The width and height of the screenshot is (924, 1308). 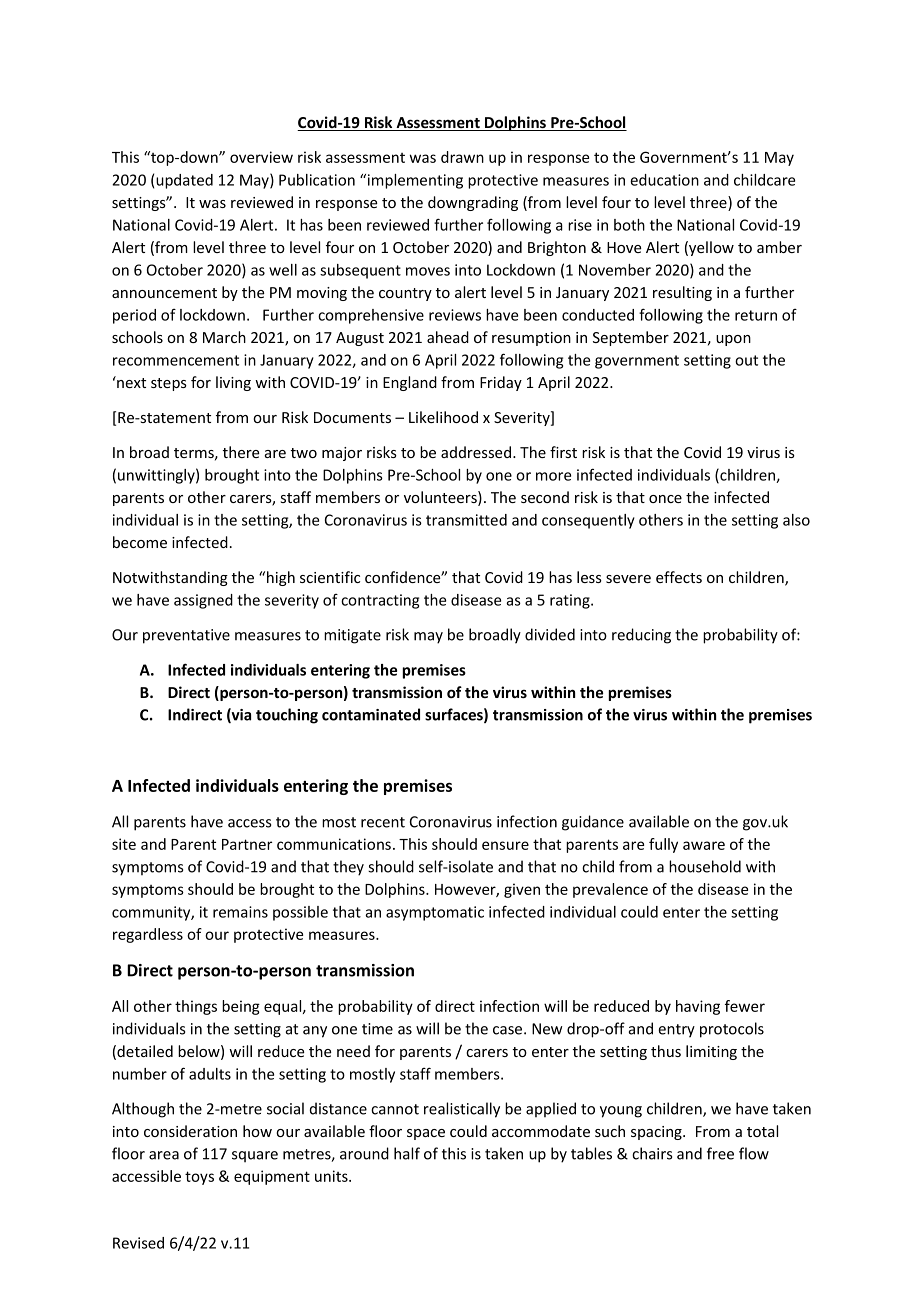 What do you see at coordinates (679, 577) in the screenshot?
I see `effects` at bounding box center [679, 577].
